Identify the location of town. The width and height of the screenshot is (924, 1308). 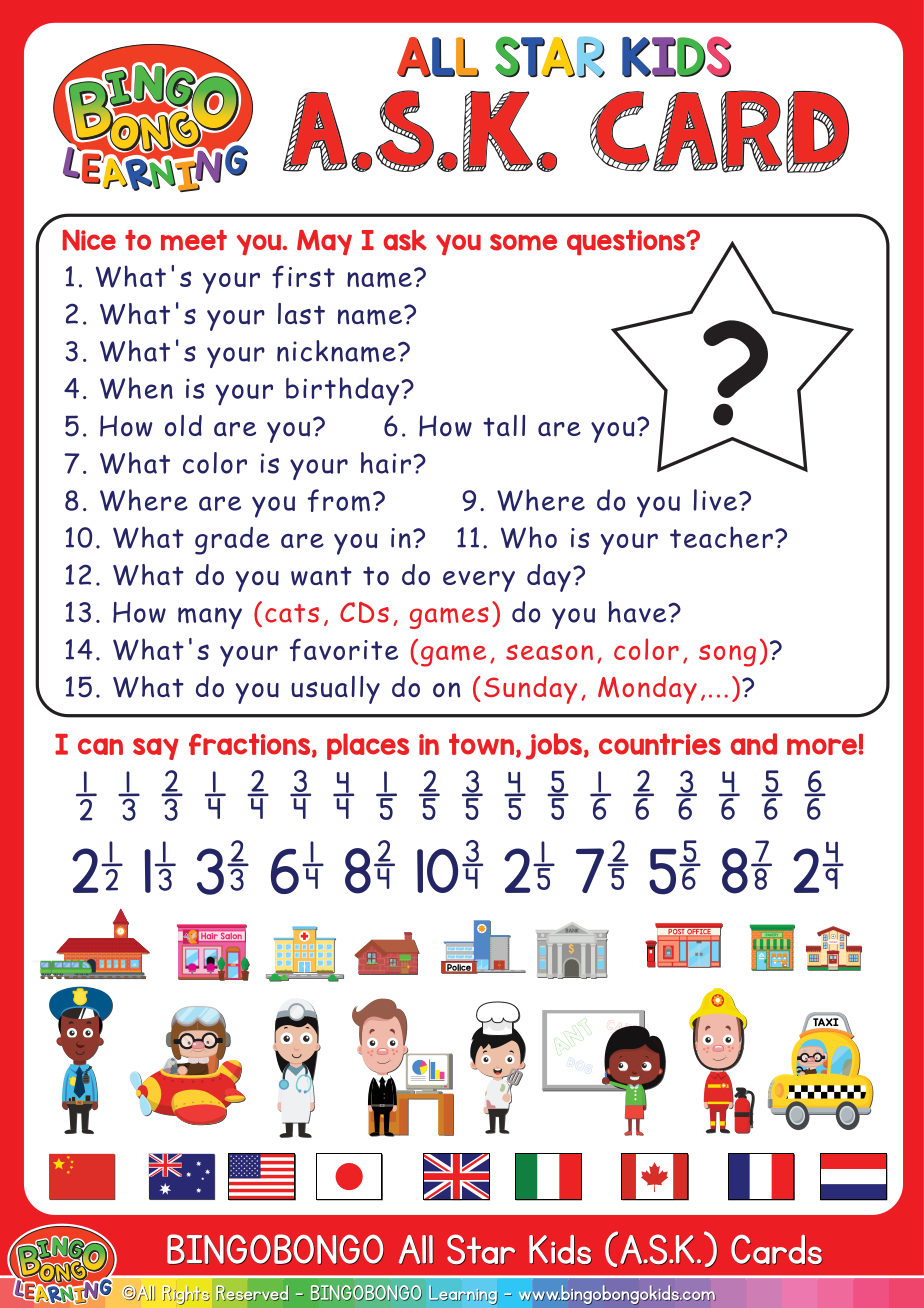
(483, 745).
